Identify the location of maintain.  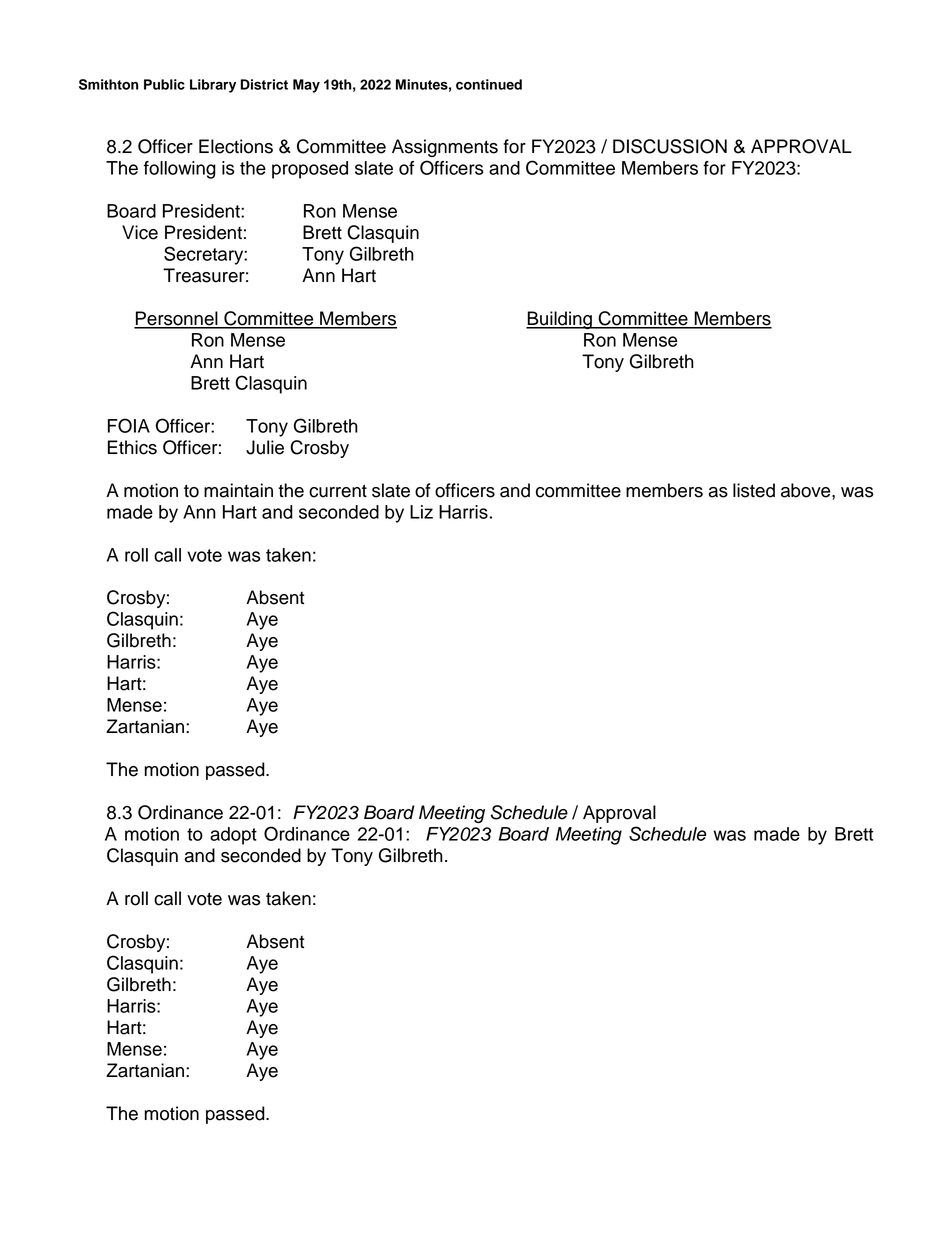
(238, 490).
